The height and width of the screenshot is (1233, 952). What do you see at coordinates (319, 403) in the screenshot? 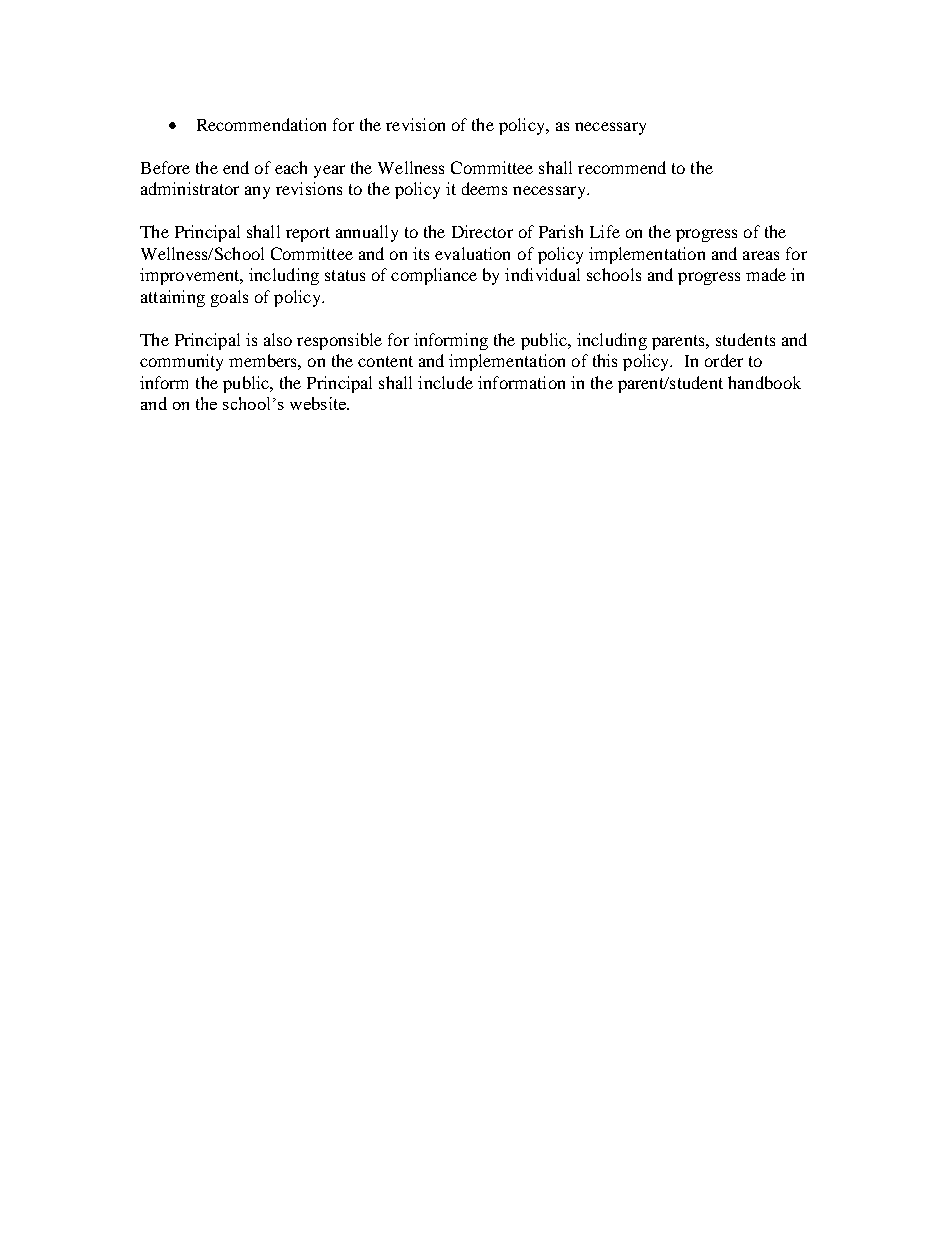
I see `website` at bounding box center [319, 403].
